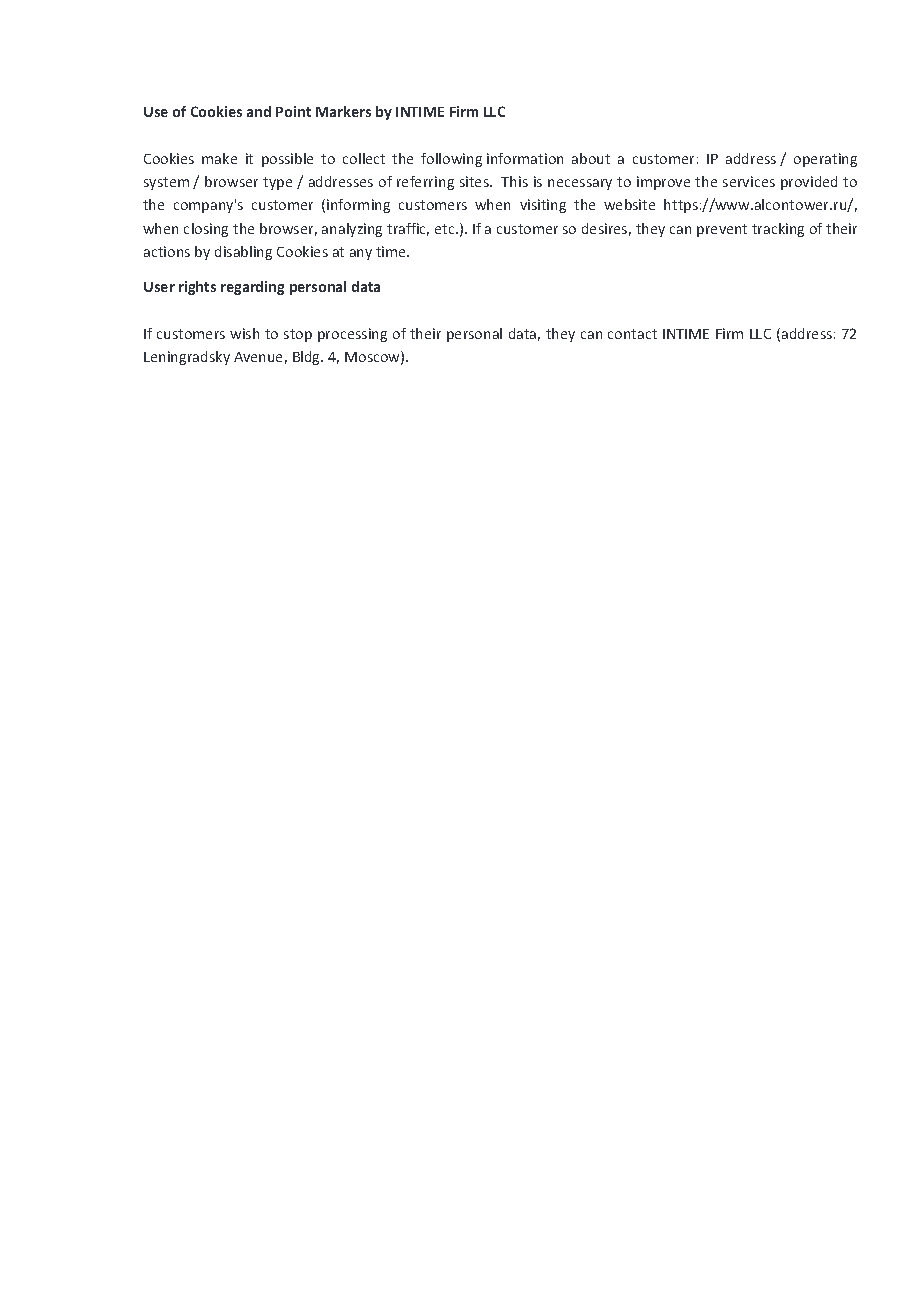 This screenshot has width=924, height=1308. What do you see at coordinates (749, 181) in the screenshot?
I see `services` at bounding box center [749, 181].
